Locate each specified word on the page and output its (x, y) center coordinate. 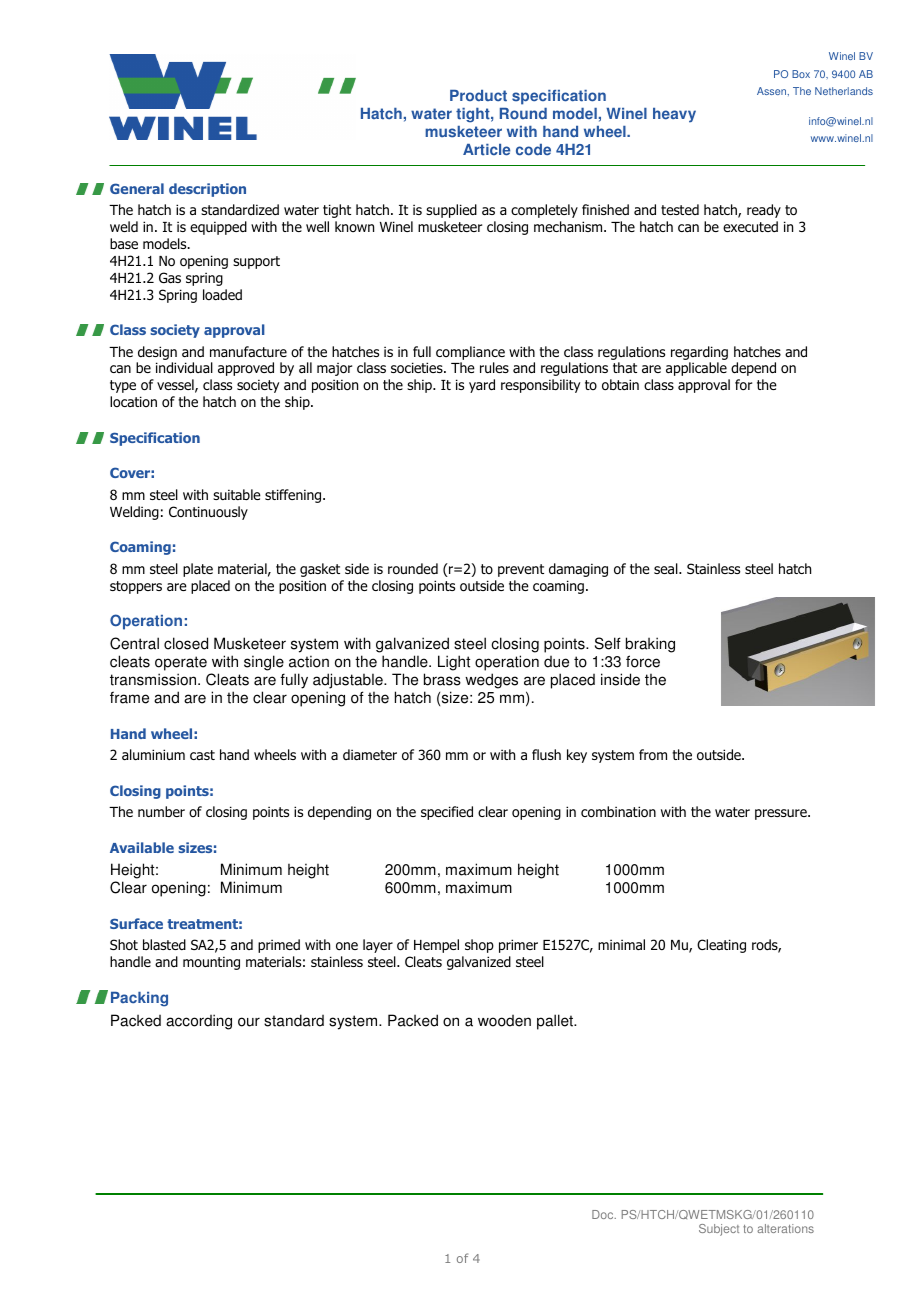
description (207, 190)
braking (650, 645)
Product (478, 96)
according (199, 1022)
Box (801, 74)
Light (454, 663)
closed (186, 643)
